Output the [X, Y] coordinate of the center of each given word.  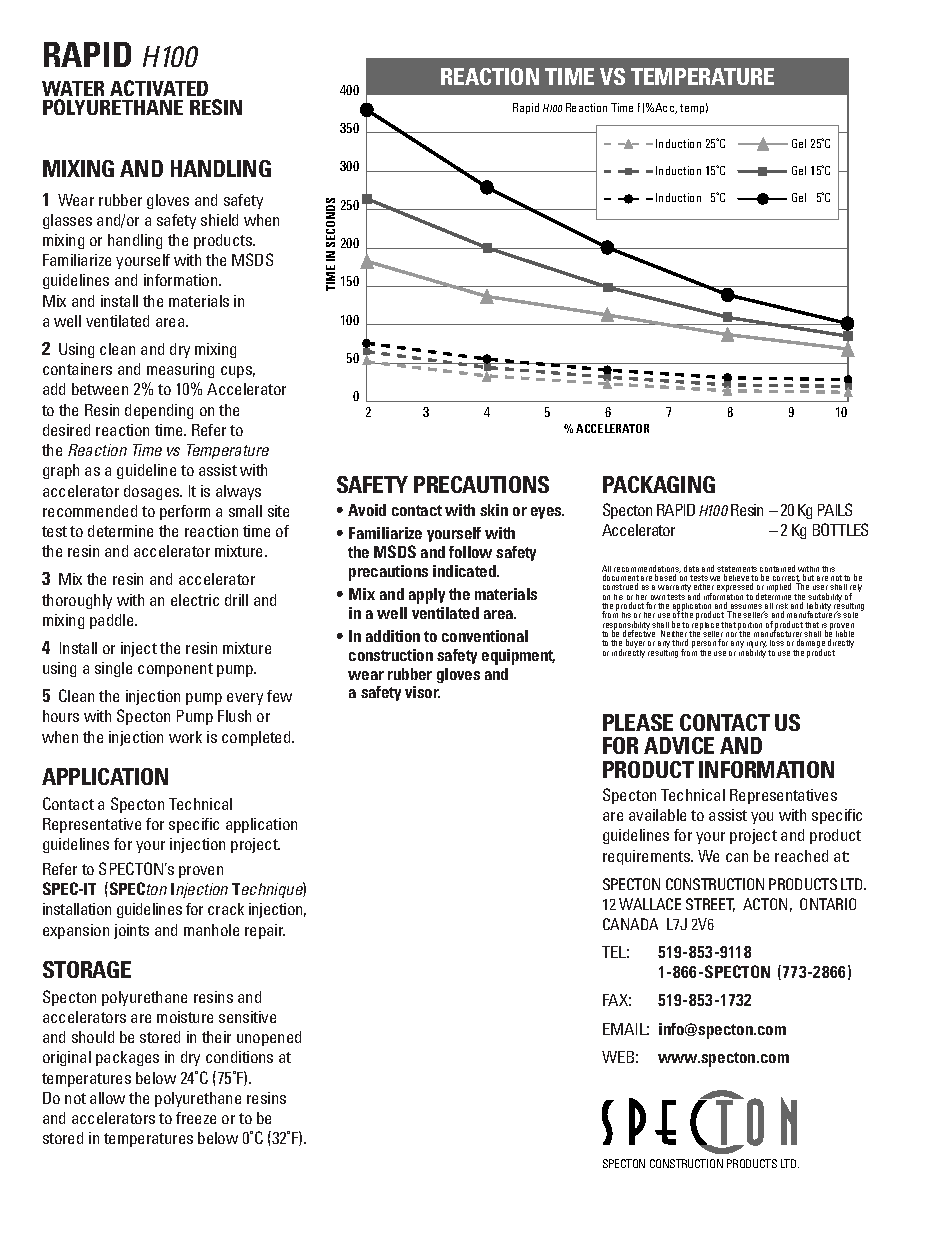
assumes [745, 608]
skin [494, 510]
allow [107, 1098]
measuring [180, 370]
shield [219, 220]
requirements [648, 857]
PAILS [835, 509]
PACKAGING [659, 484]
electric [195, 600]
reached [801, 856]
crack [226, 909]
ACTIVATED [159, 88]
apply [427, 596]
